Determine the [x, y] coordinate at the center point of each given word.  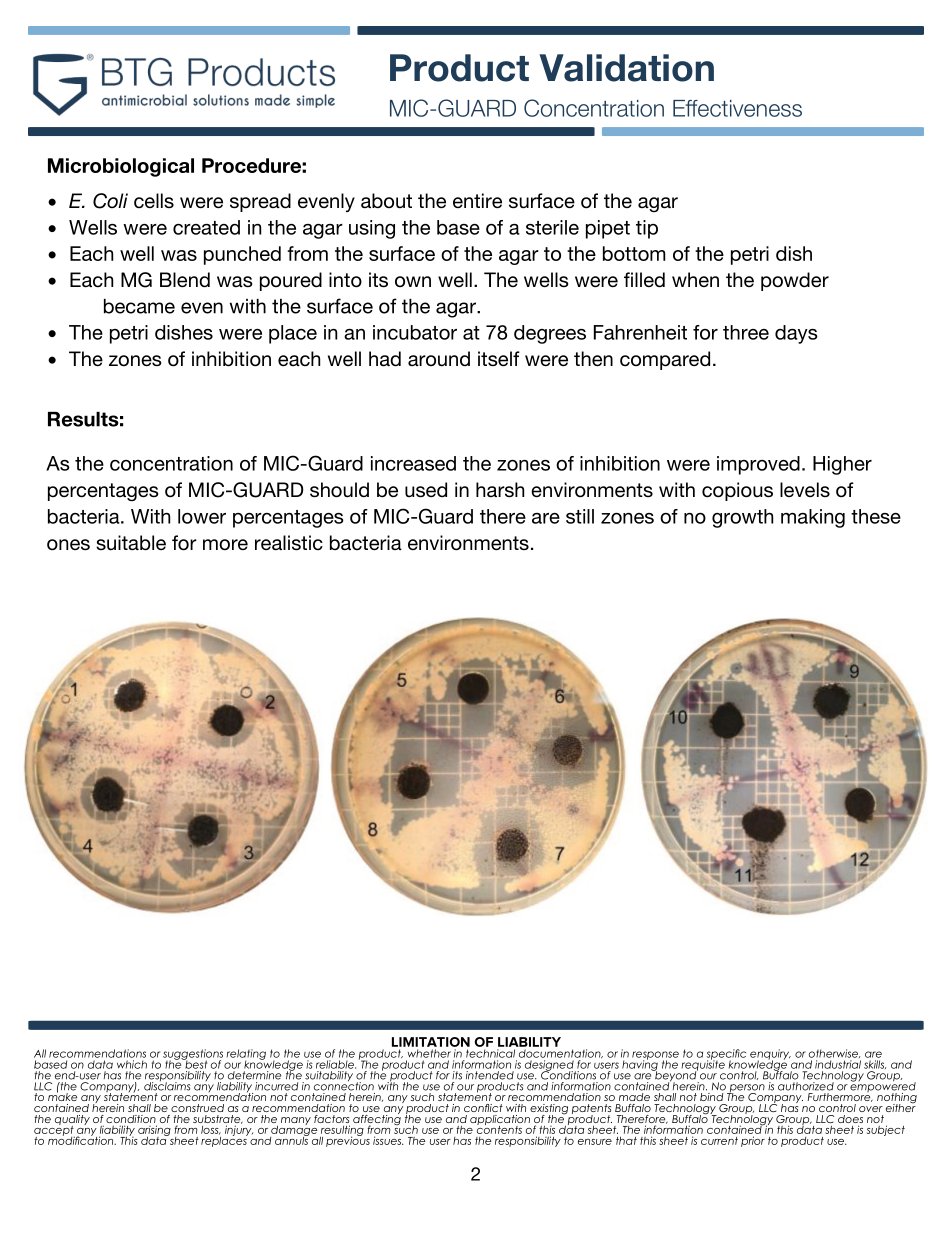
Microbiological [121, 167]
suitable [131, 543]
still [580, 516]
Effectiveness [737, 108]
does [850, 1119]
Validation [626, 68]
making [813, 518]
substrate [218, 1119]
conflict [483, 1108]
